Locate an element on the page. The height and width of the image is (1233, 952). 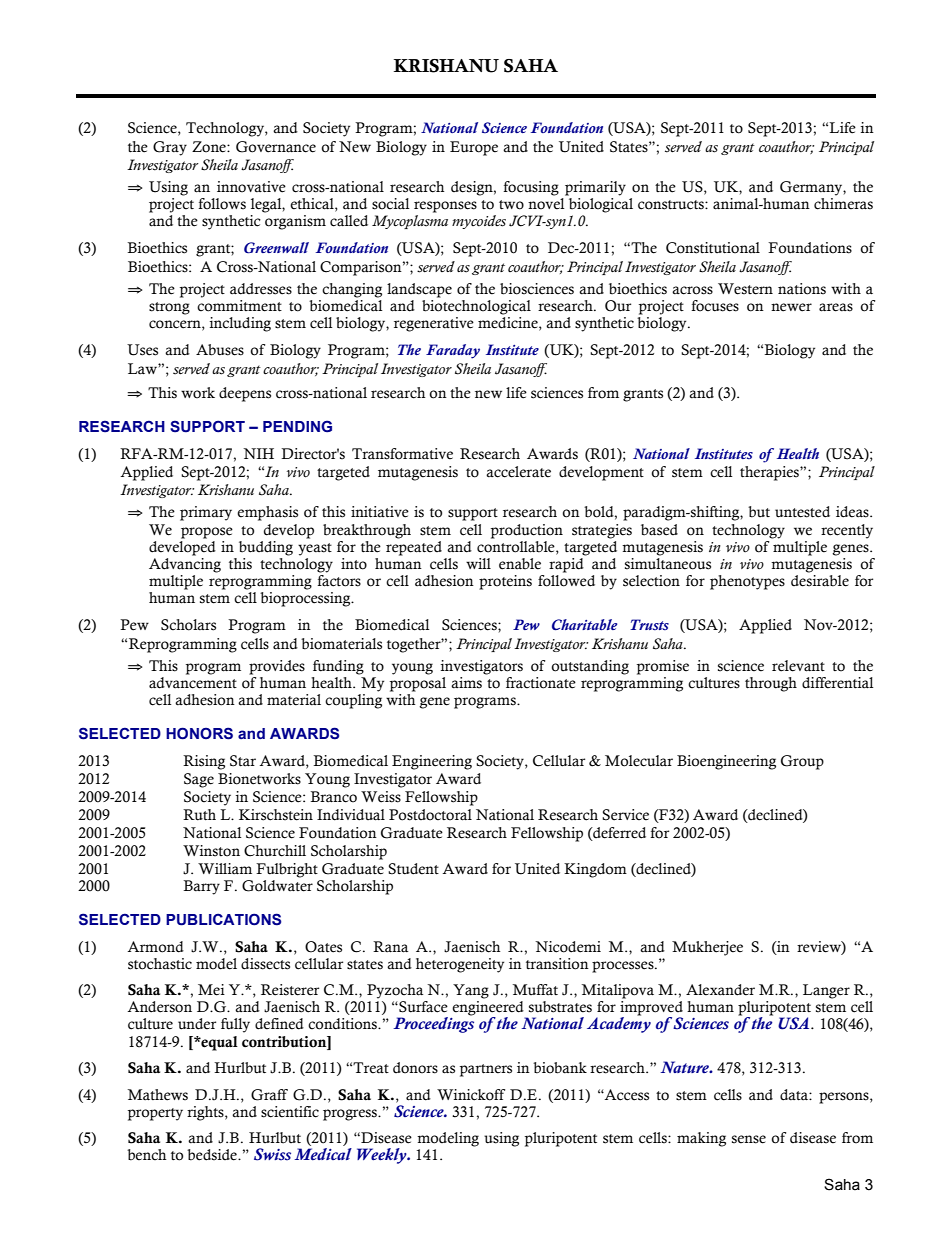
therapies is located at coordinates (770, 473).
